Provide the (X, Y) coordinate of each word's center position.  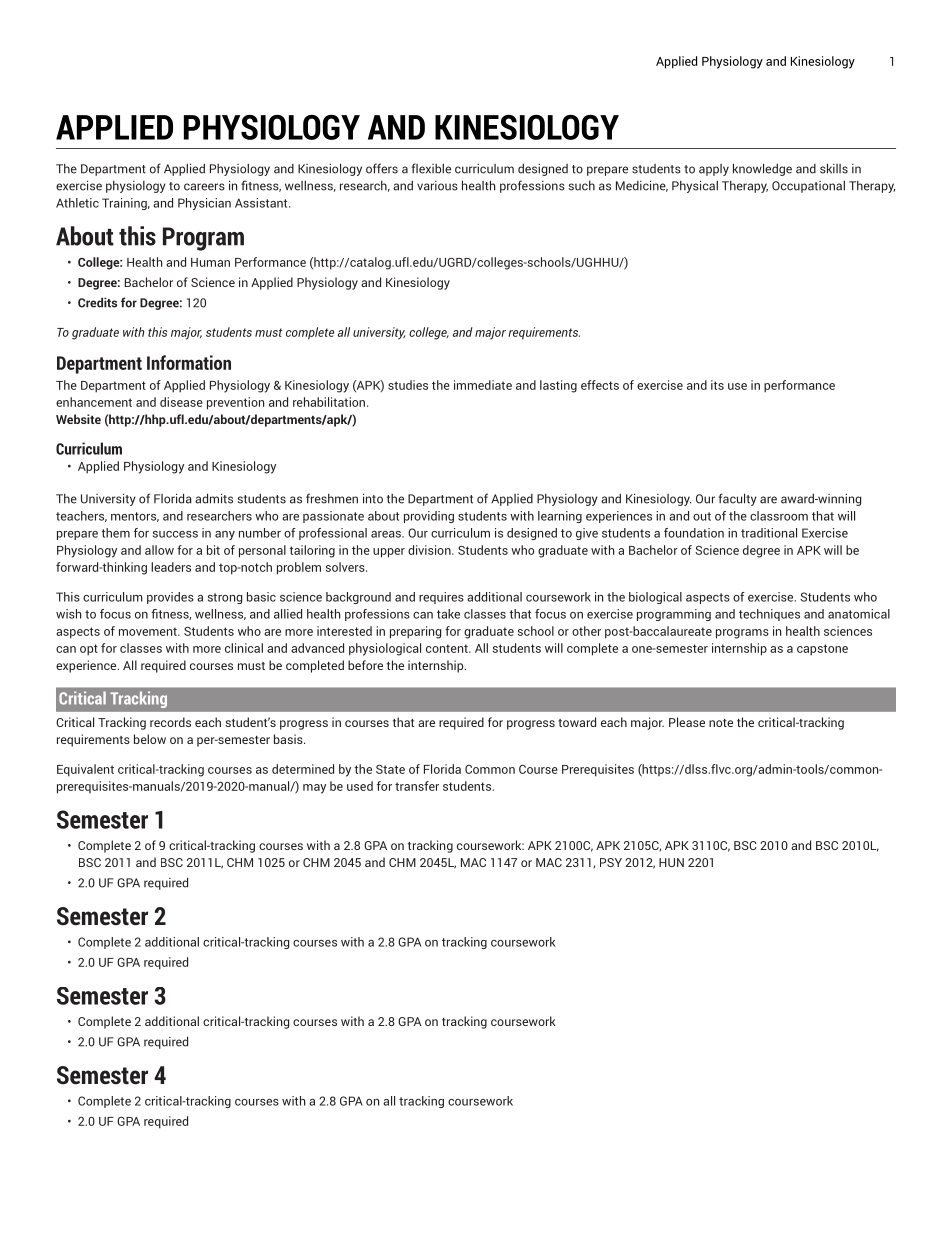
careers (204, 187)
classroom (779, 516)
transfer (417, 786)
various (437, 186)
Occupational (808, 187)
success (175, 534)
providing (429, 517)
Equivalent (85, 770)
